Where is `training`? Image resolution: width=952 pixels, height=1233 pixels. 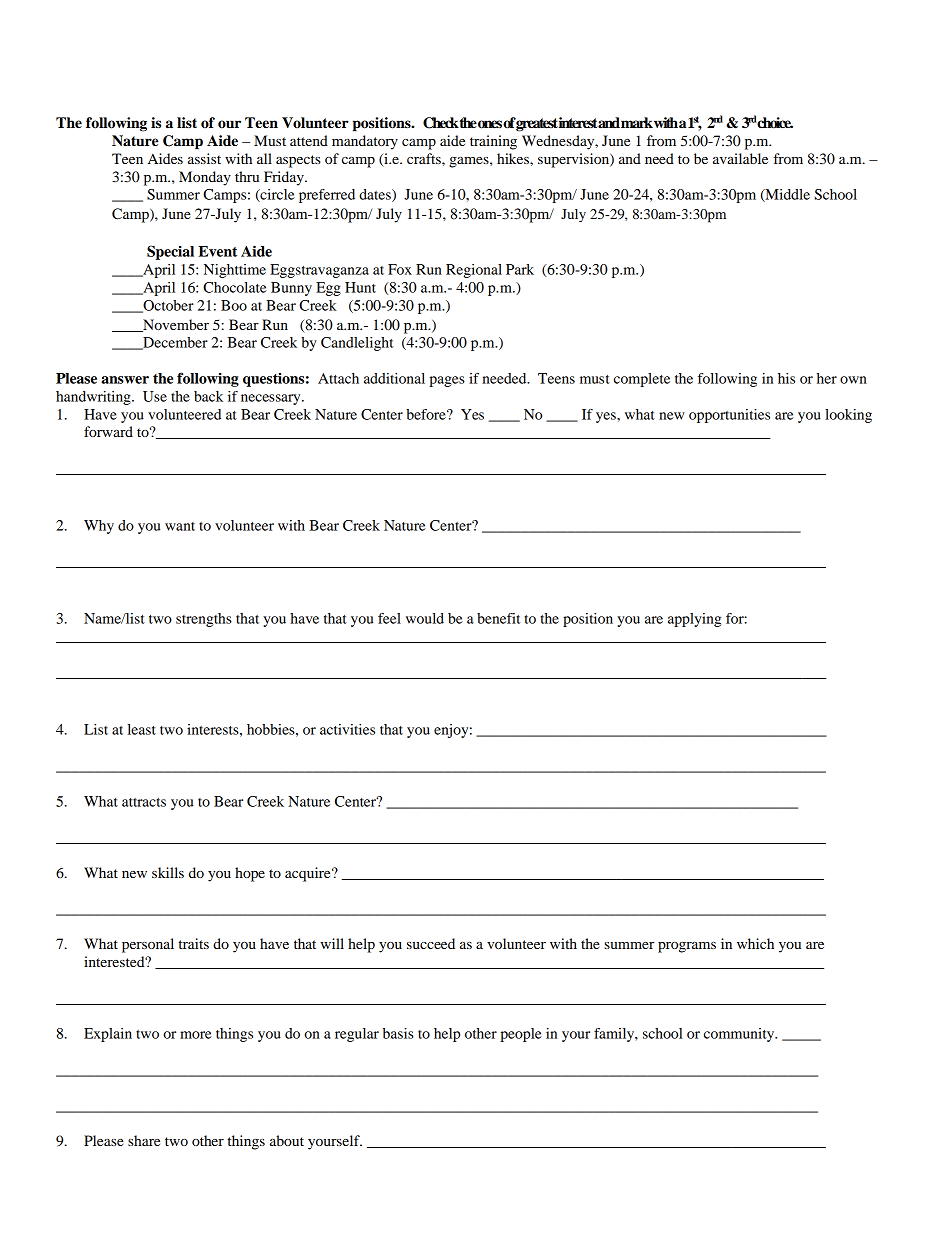 training is located at coordinates (493, 142).
